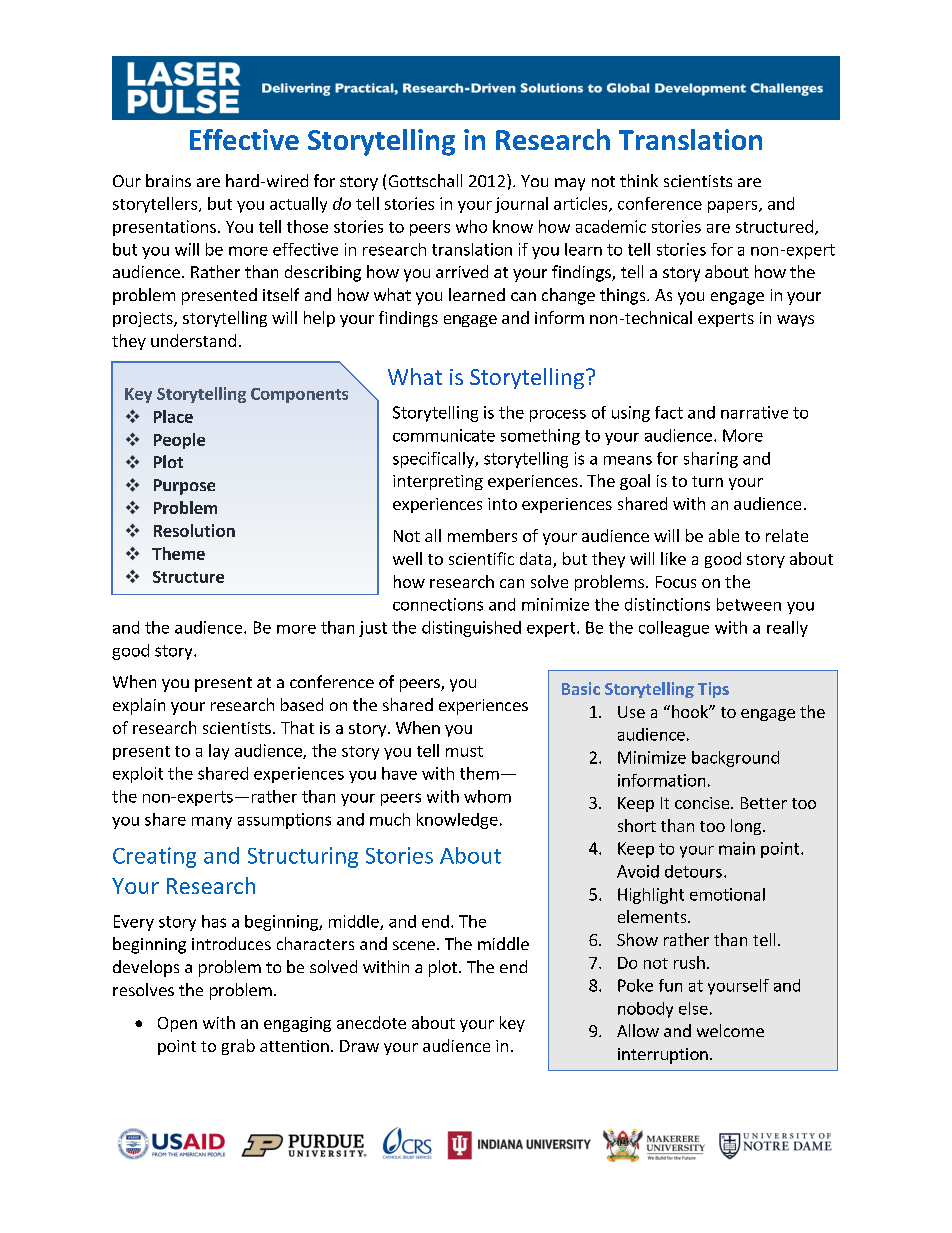  I want to click on grab, so click(238, 1047).
